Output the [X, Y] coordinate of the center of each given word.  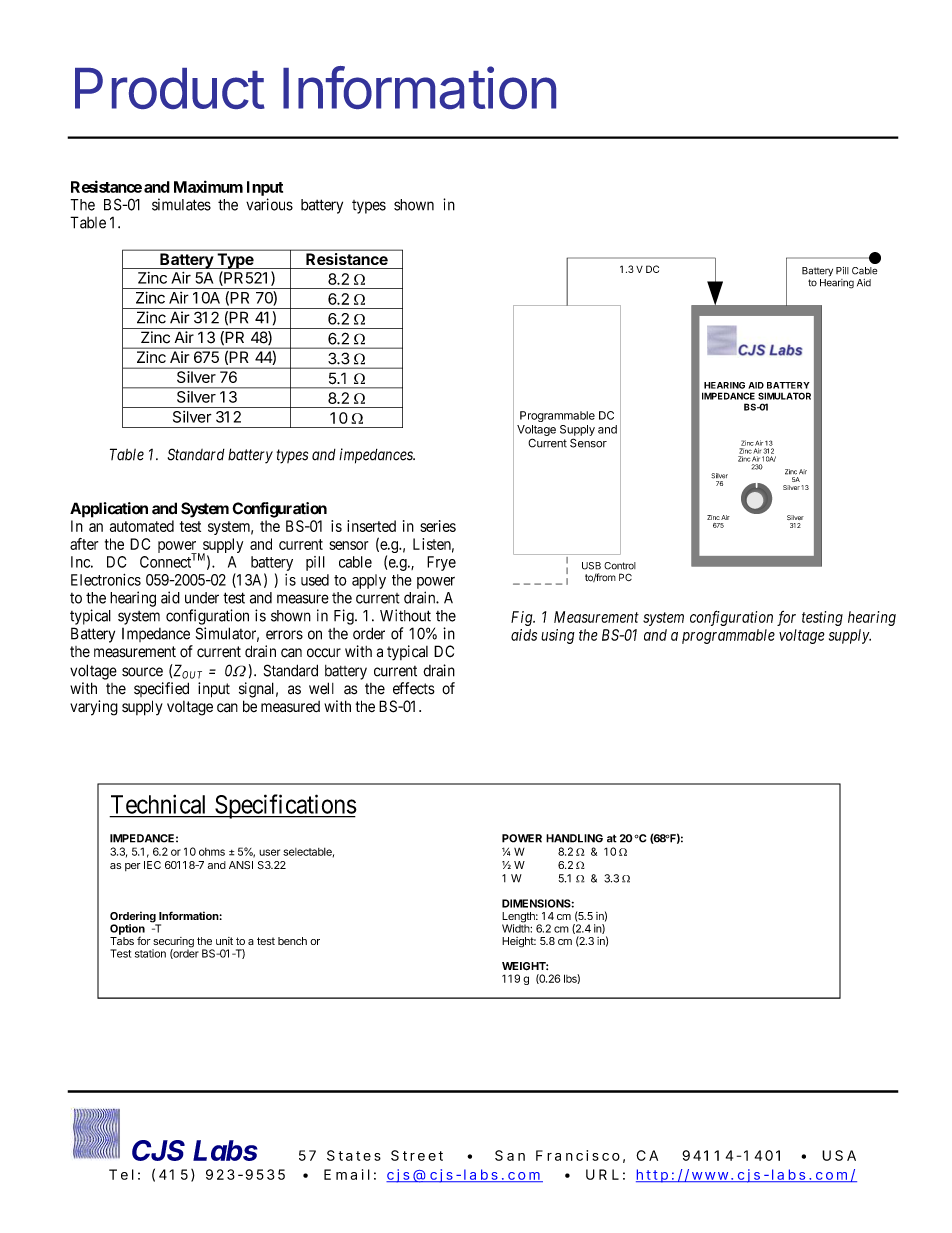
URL [602, 1174]
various [269, 204]
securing [173, 943]
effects [414, 688]
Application [109, 510]
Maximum [208, 186]
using [558, 636]
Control [620, 566]
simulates [181, 204]
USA [839, 1155]
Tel [121, 1174]
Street [417, 1155]
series [438, 526]
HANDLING [574, 838]
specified [161, 689]
